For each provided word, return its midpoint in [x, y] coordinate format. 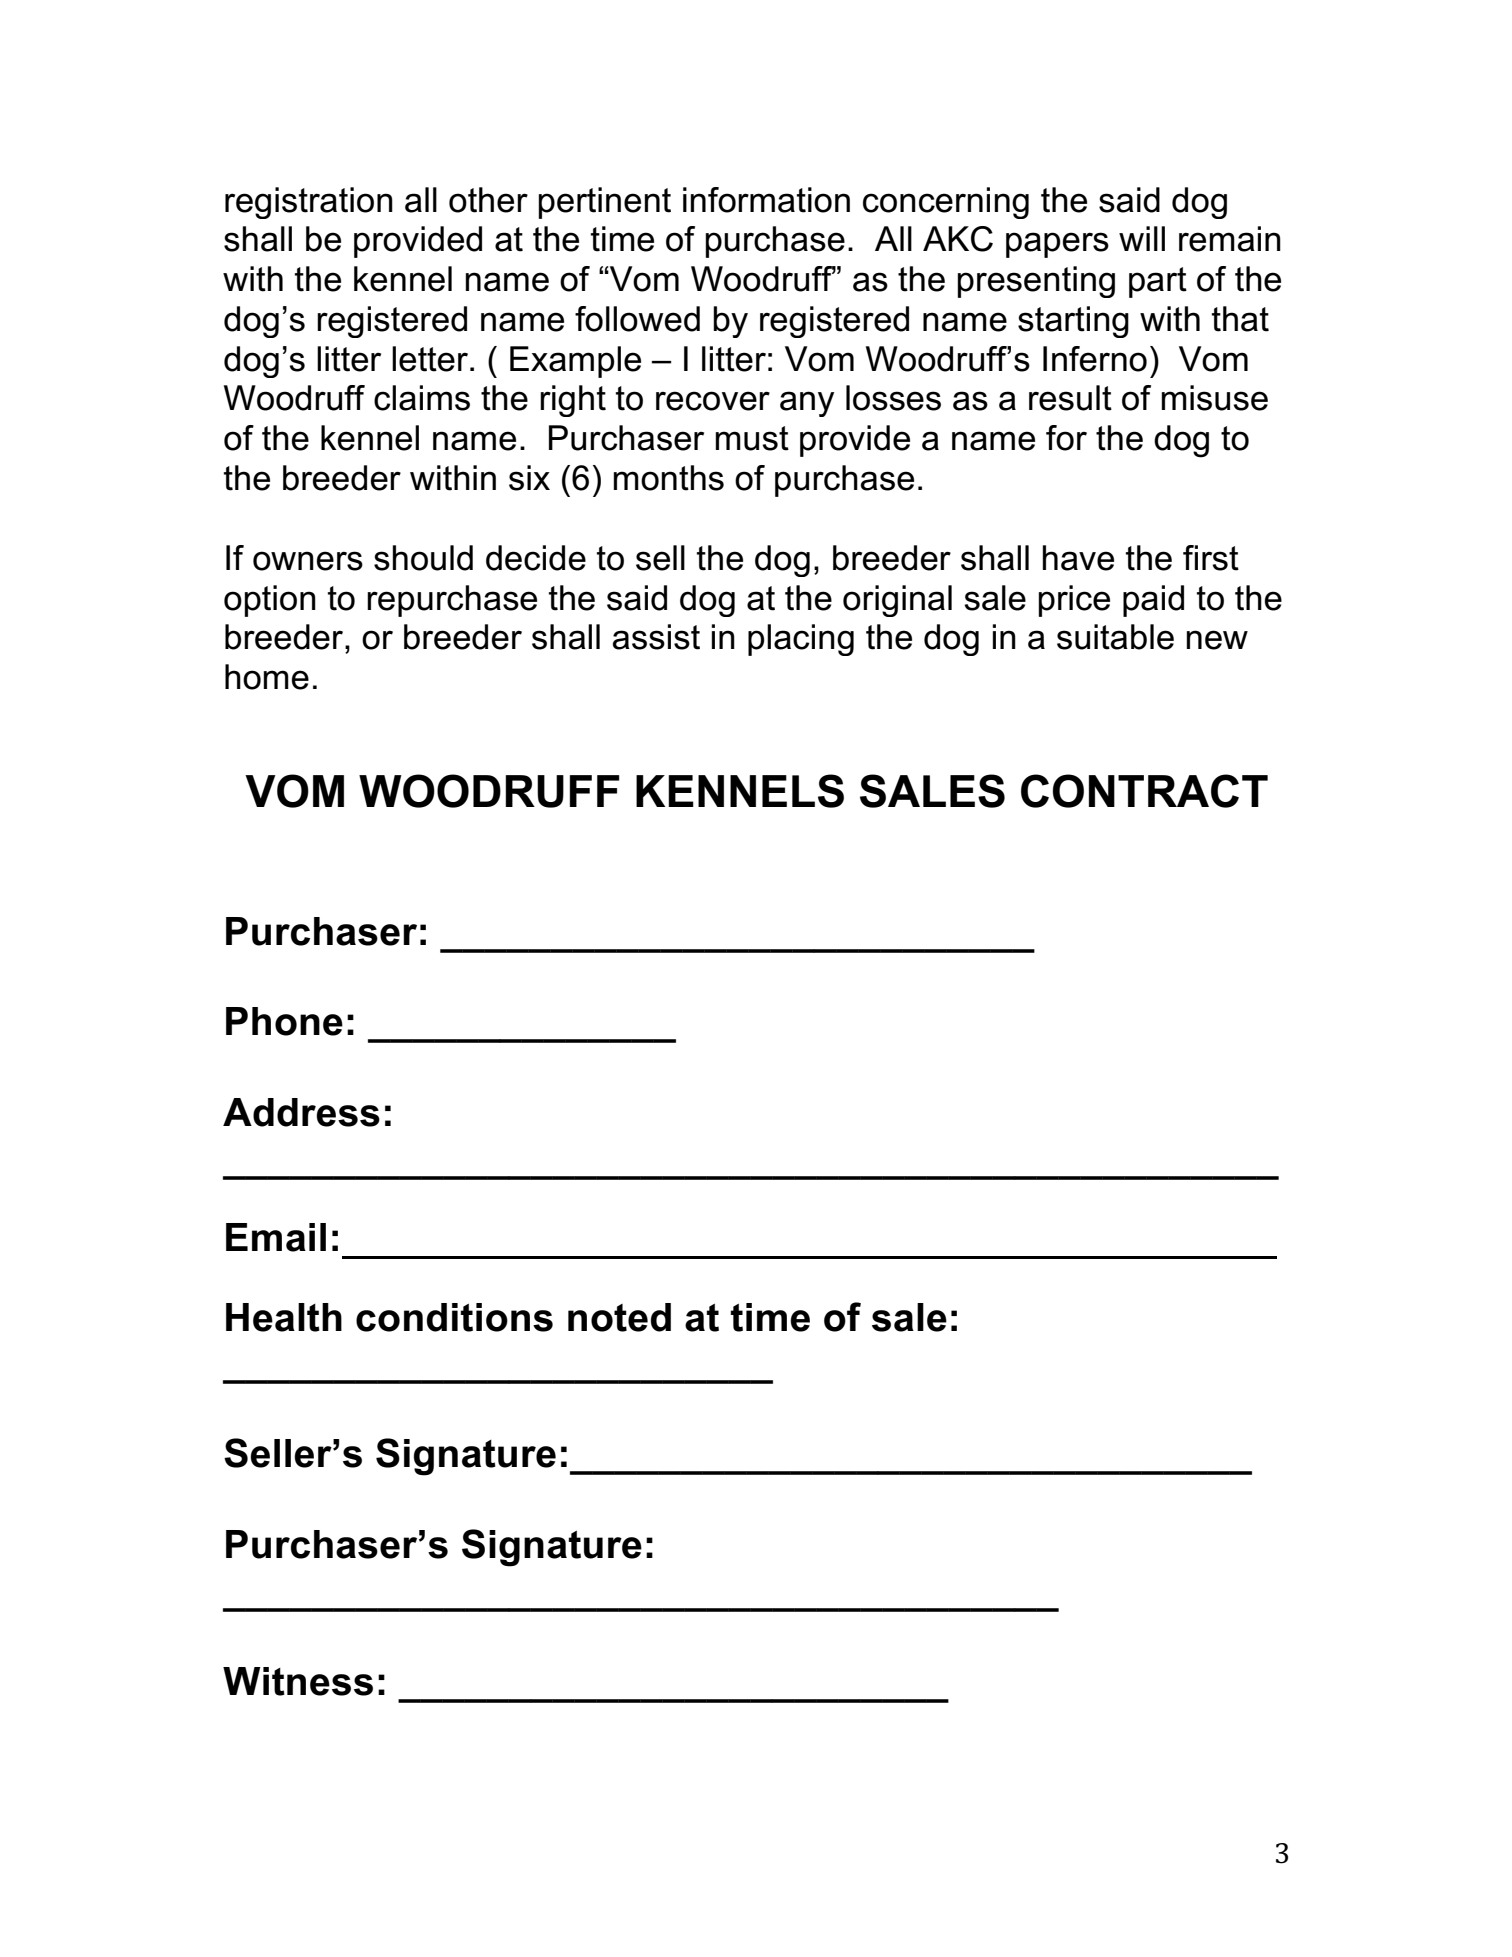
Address [301, 1112]
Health [284, 1317]
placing [801, 640]
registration [309, 203]
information [766, 200]
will [1142, 238]
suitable [1115, 637]
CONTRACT [1144, 791]
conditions [454, 1317]
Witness [298, 1681]
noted [619, 1317]
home [267, 677]
